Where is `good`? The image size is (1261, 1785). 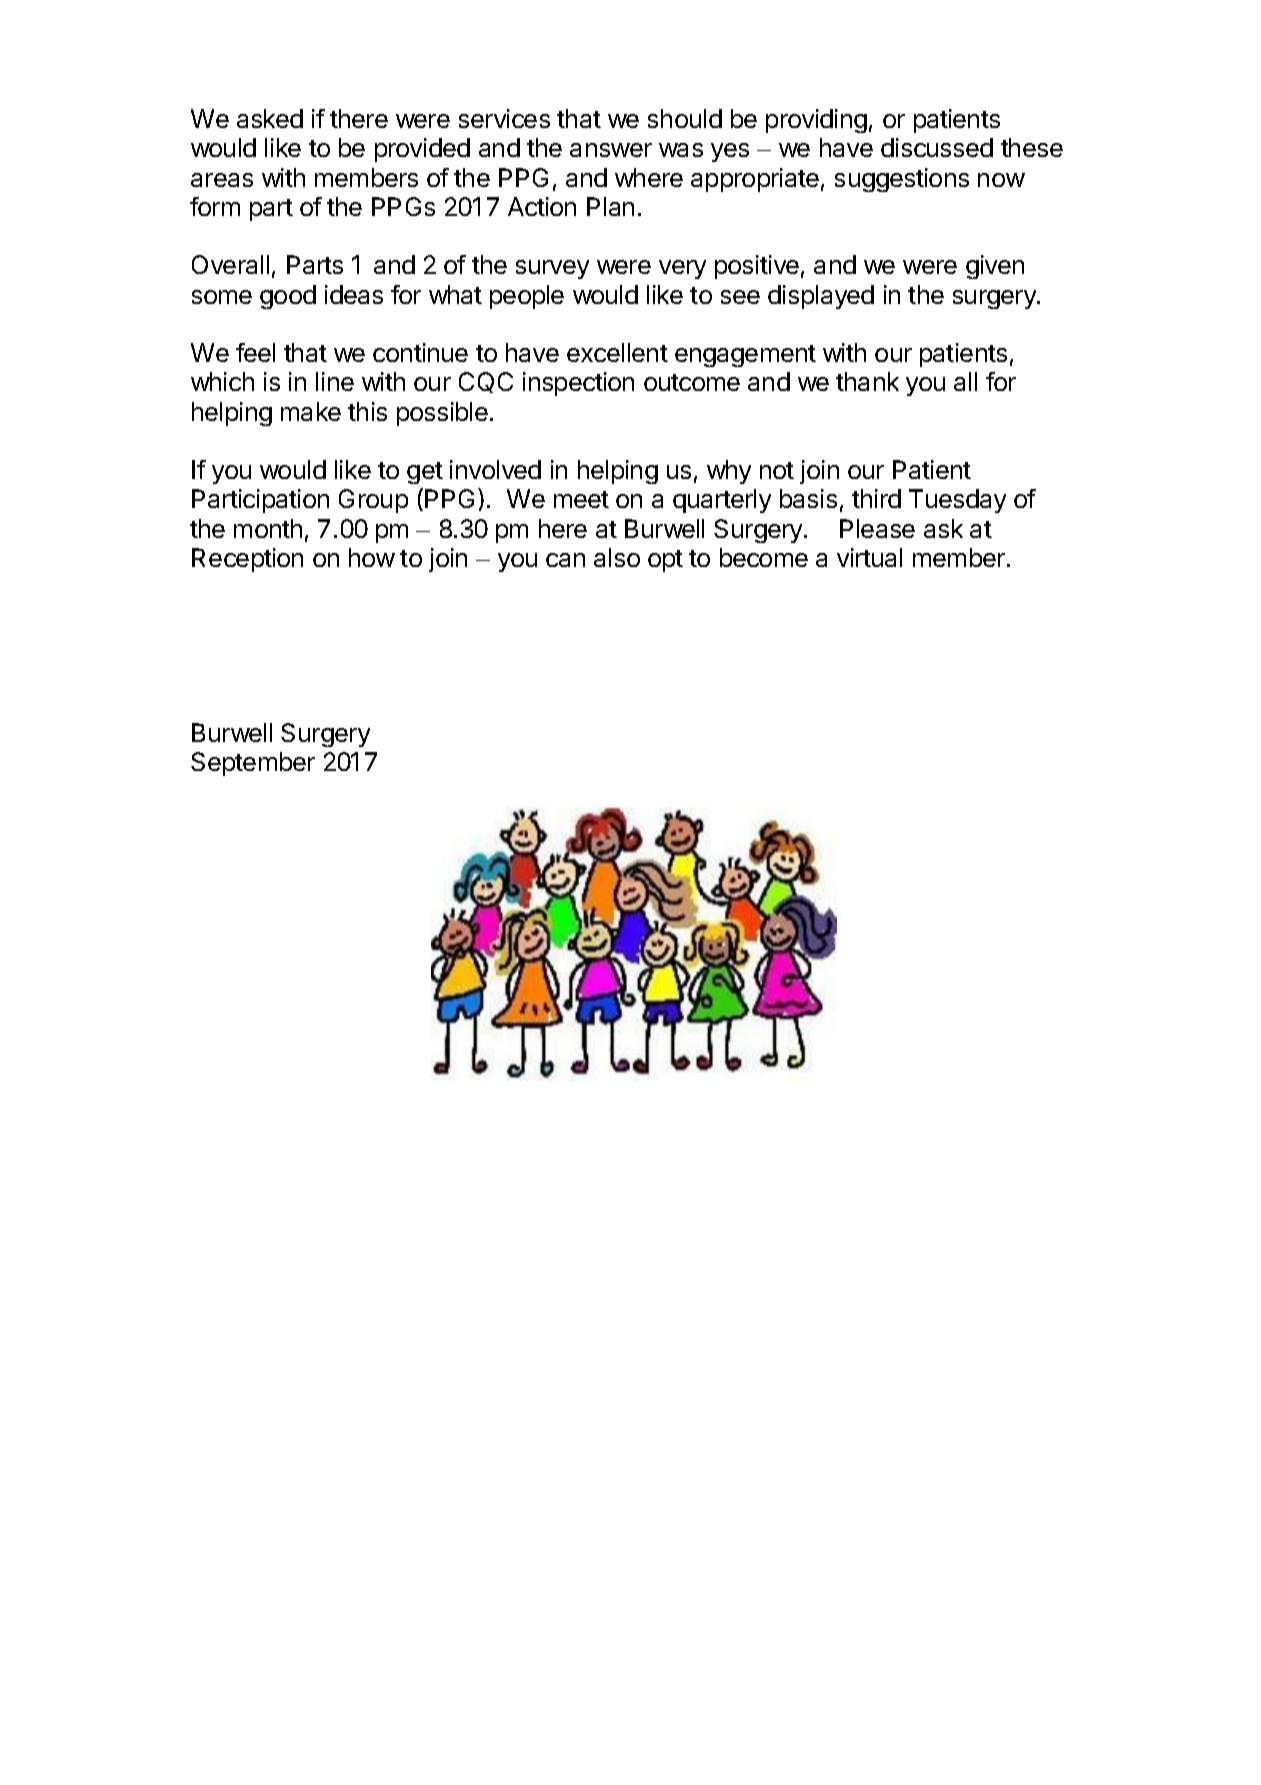
good is located at coordinates (288, 297).
